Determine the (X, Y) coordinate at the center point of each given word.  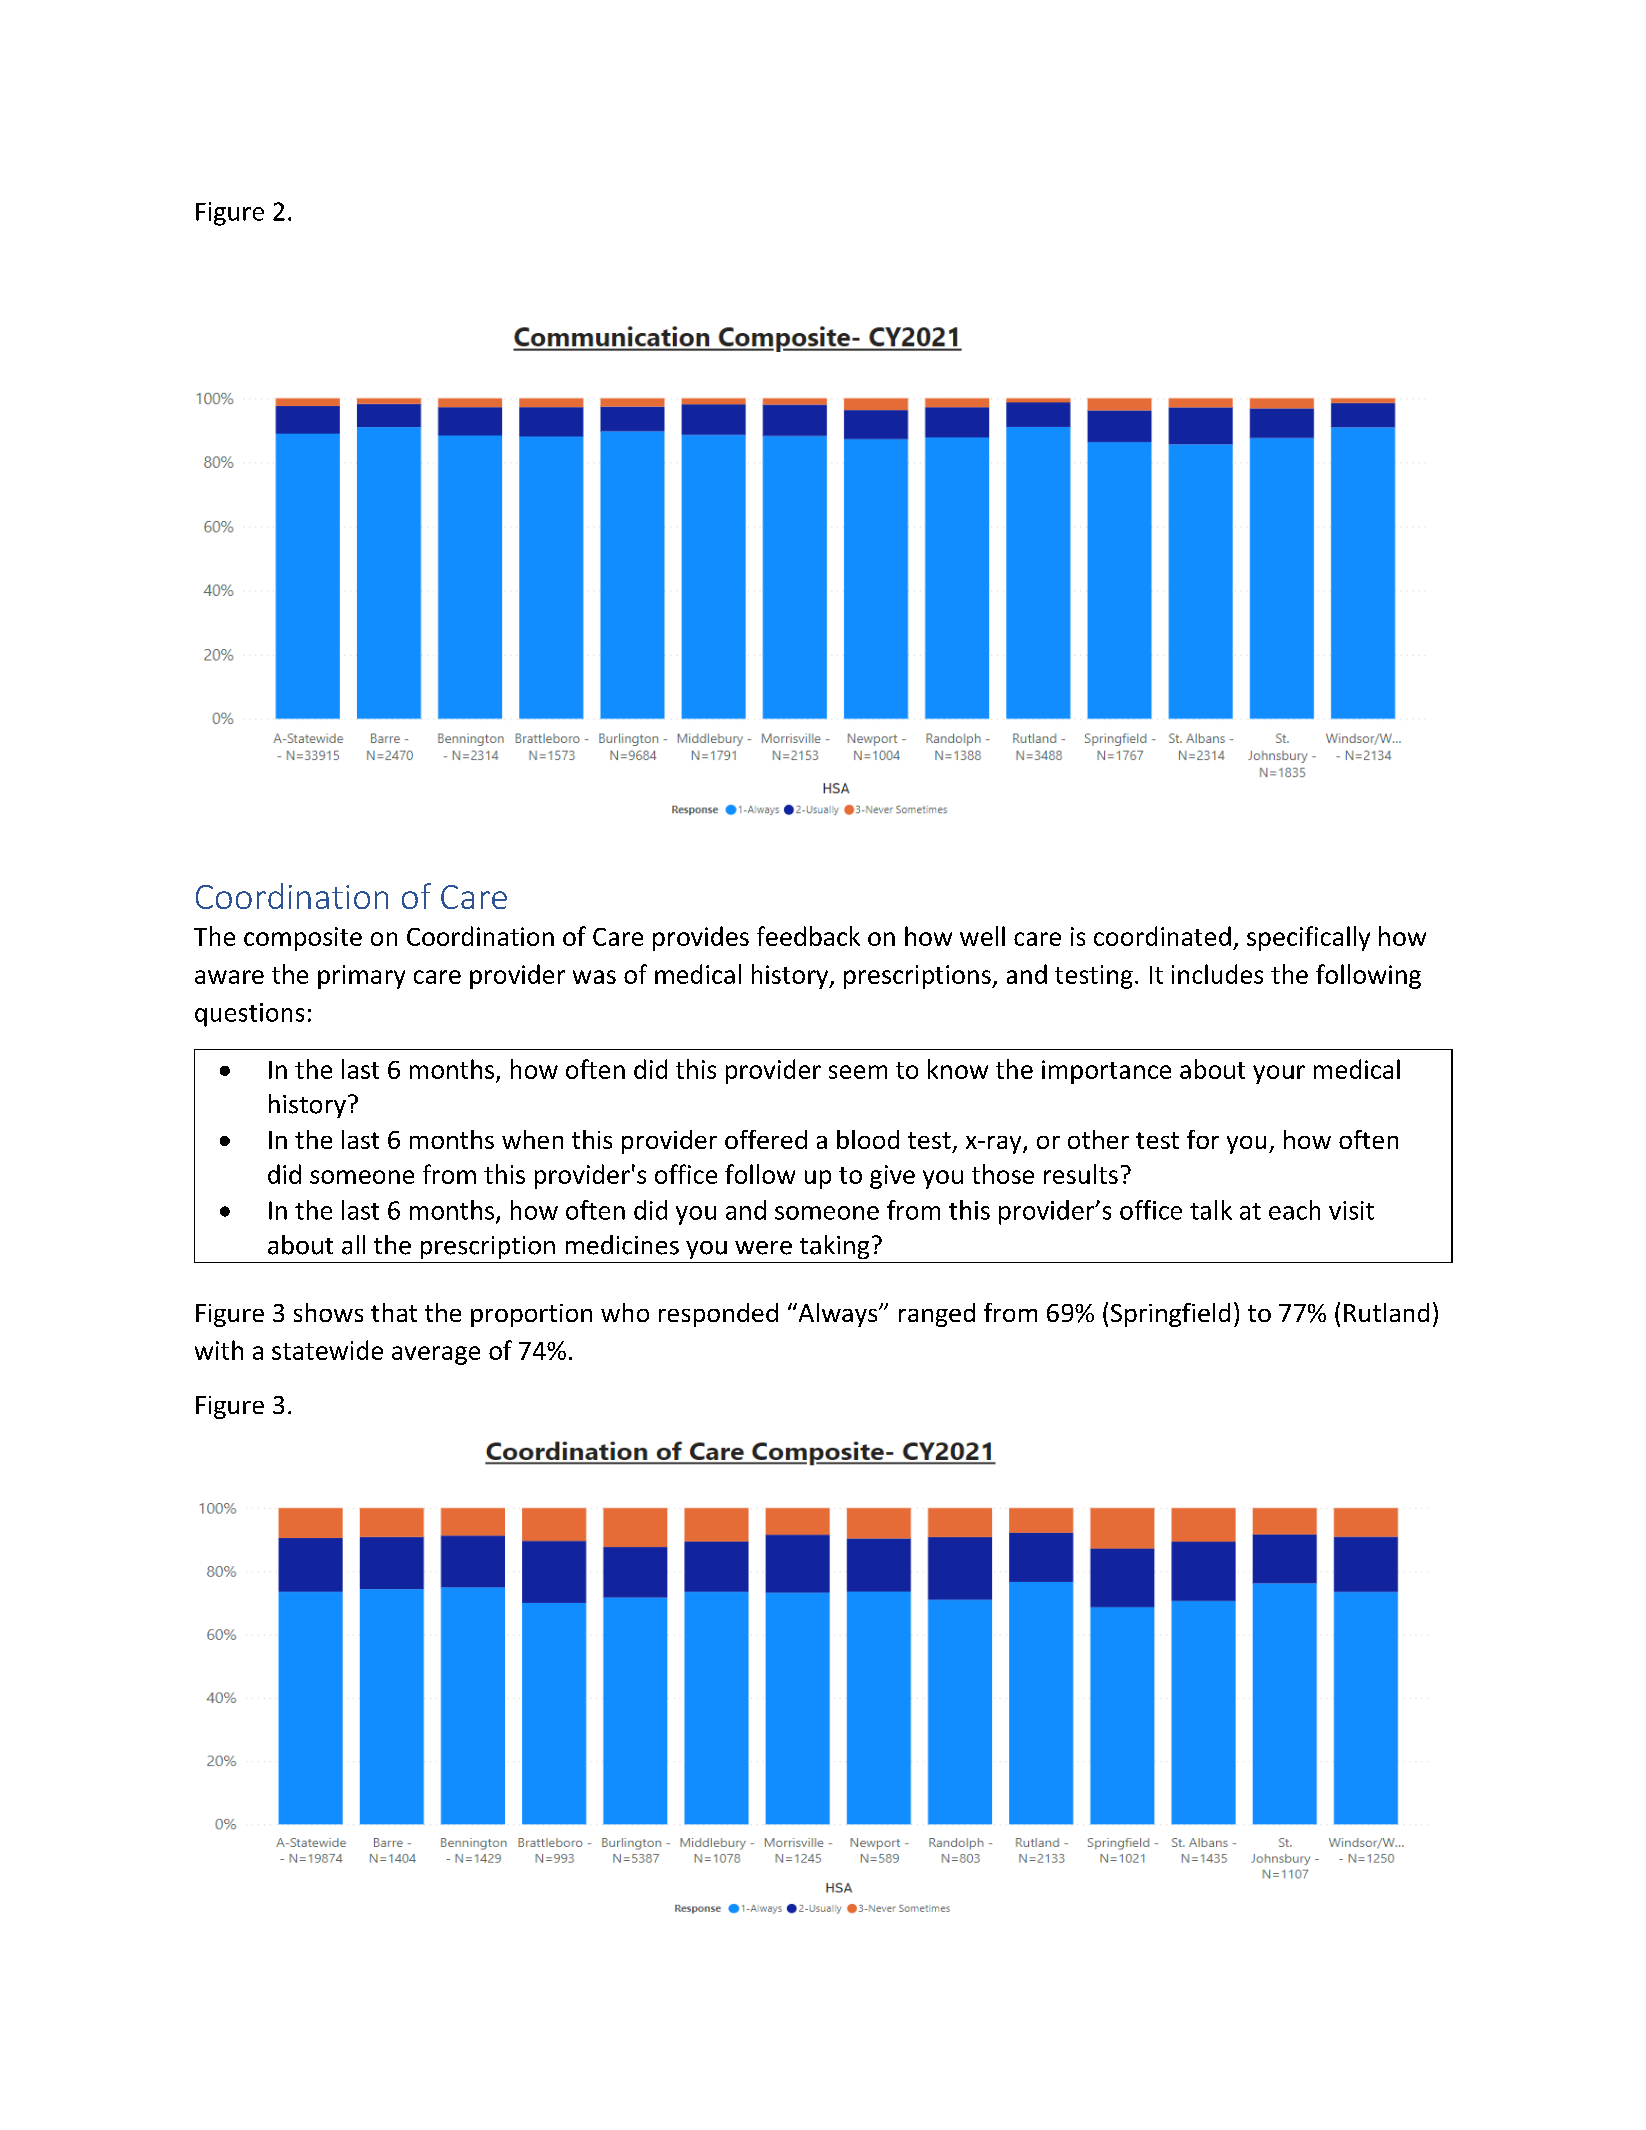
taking (834, 1247)
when (532, 1139)
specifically (1308, 938)
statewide (327, 1350)
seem (858, 1072)
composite (303, 939)
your (1279, 1074)
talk (1211, 1210)
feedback (808, 936)
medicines (622, 1245)
